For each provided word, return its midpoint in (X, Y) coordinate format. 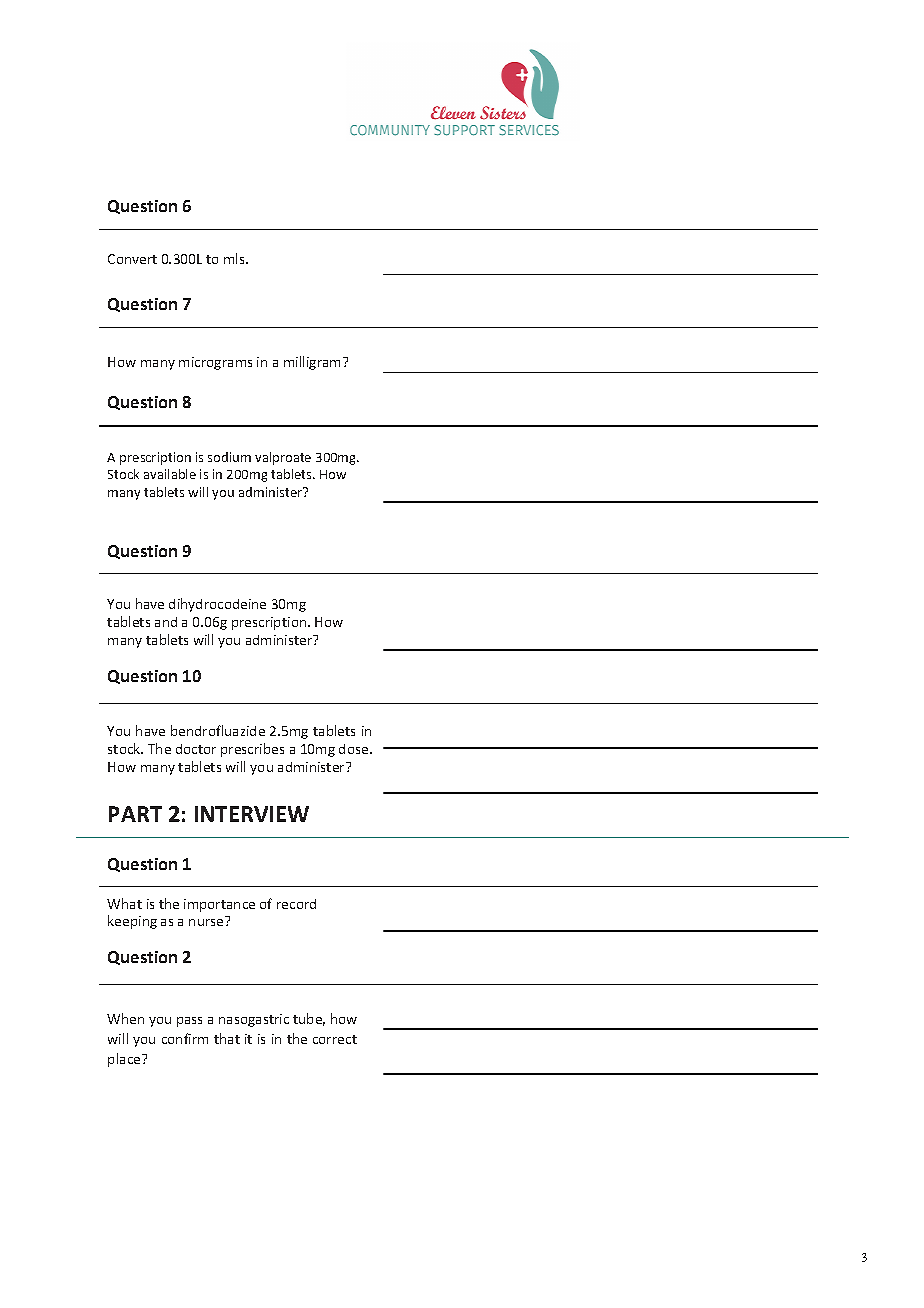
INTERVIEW (252, 814)
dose (355, 749)
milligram (314, 363)
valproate (283, 458)
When (125, 1018)
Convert (132, 259)
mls (235, 258)
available (170, 474)
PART (135, 814)
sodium (229, 457)
